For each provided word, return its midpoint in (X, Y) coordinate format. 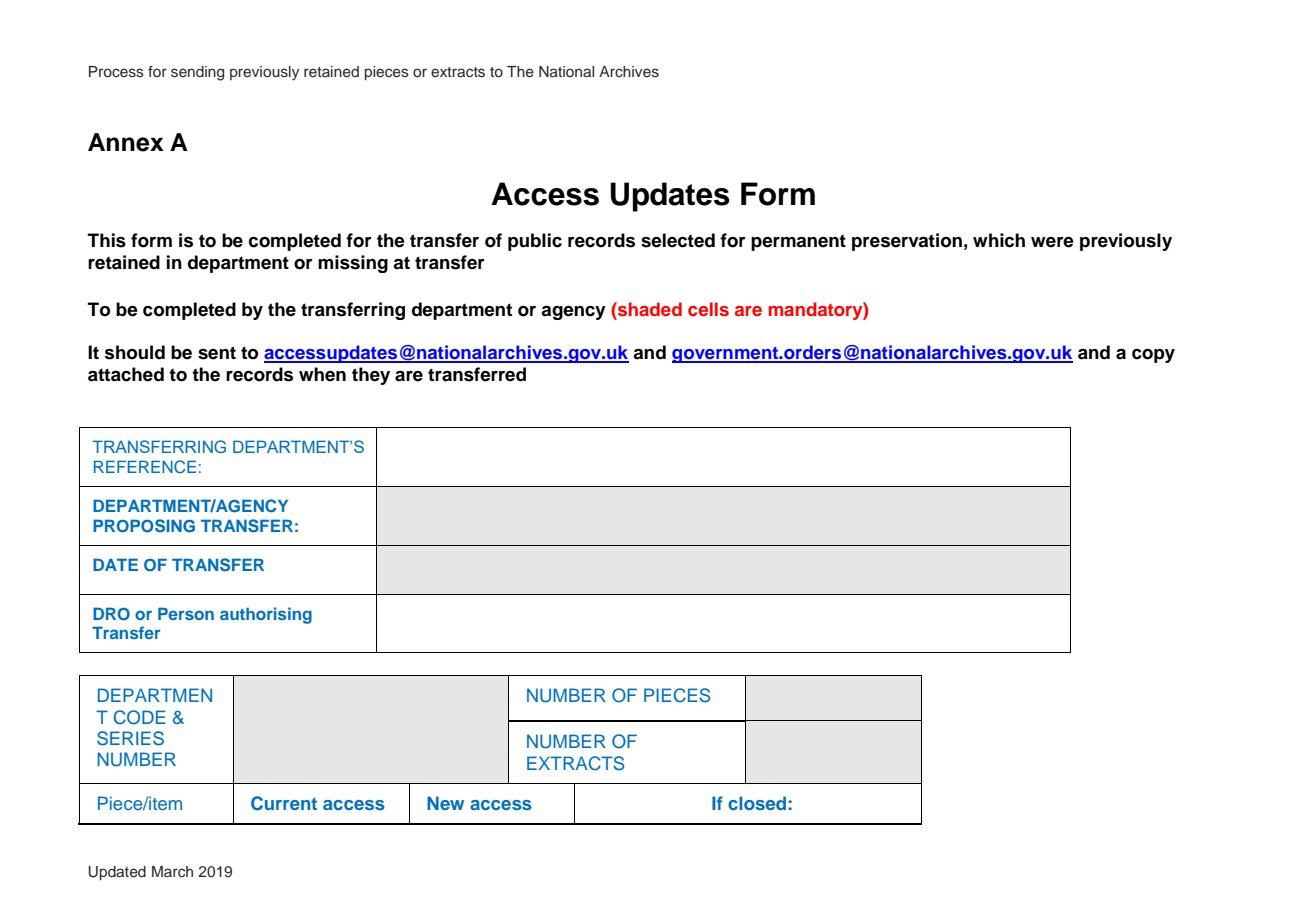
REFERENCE (145, 467)
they (371, 376)
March (172, 871)
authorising (266, 615)
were (1052, 242)
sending (197, 73)
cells (708, 309)
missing (353, 264)
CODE (139, 717)
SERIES (130, 738)
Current (284, 803)
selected (678, 240)
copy (1153, 356)
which (999, 240)
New (445, 803)
